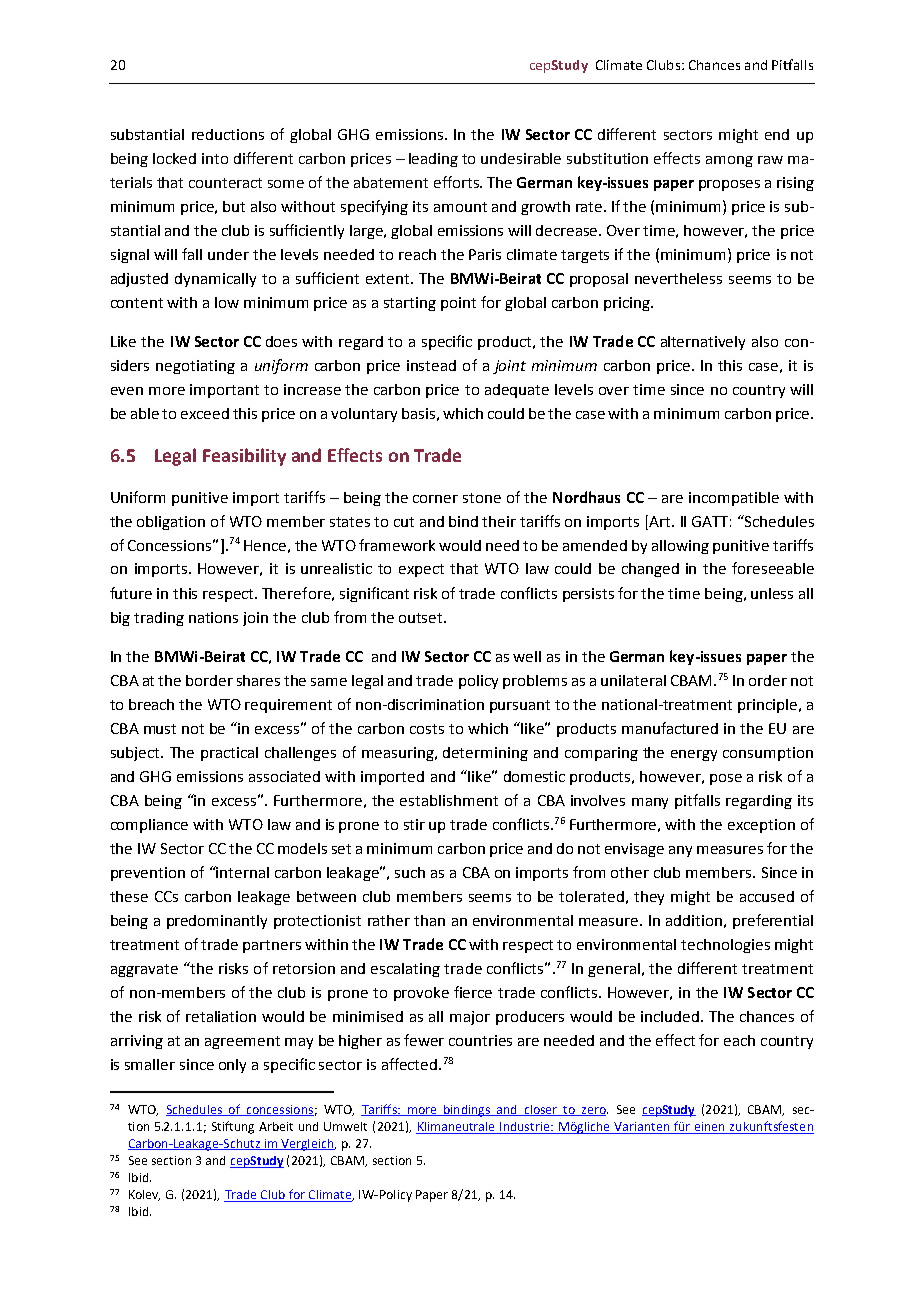  I want to click on unilateral, so click(633, 680).
